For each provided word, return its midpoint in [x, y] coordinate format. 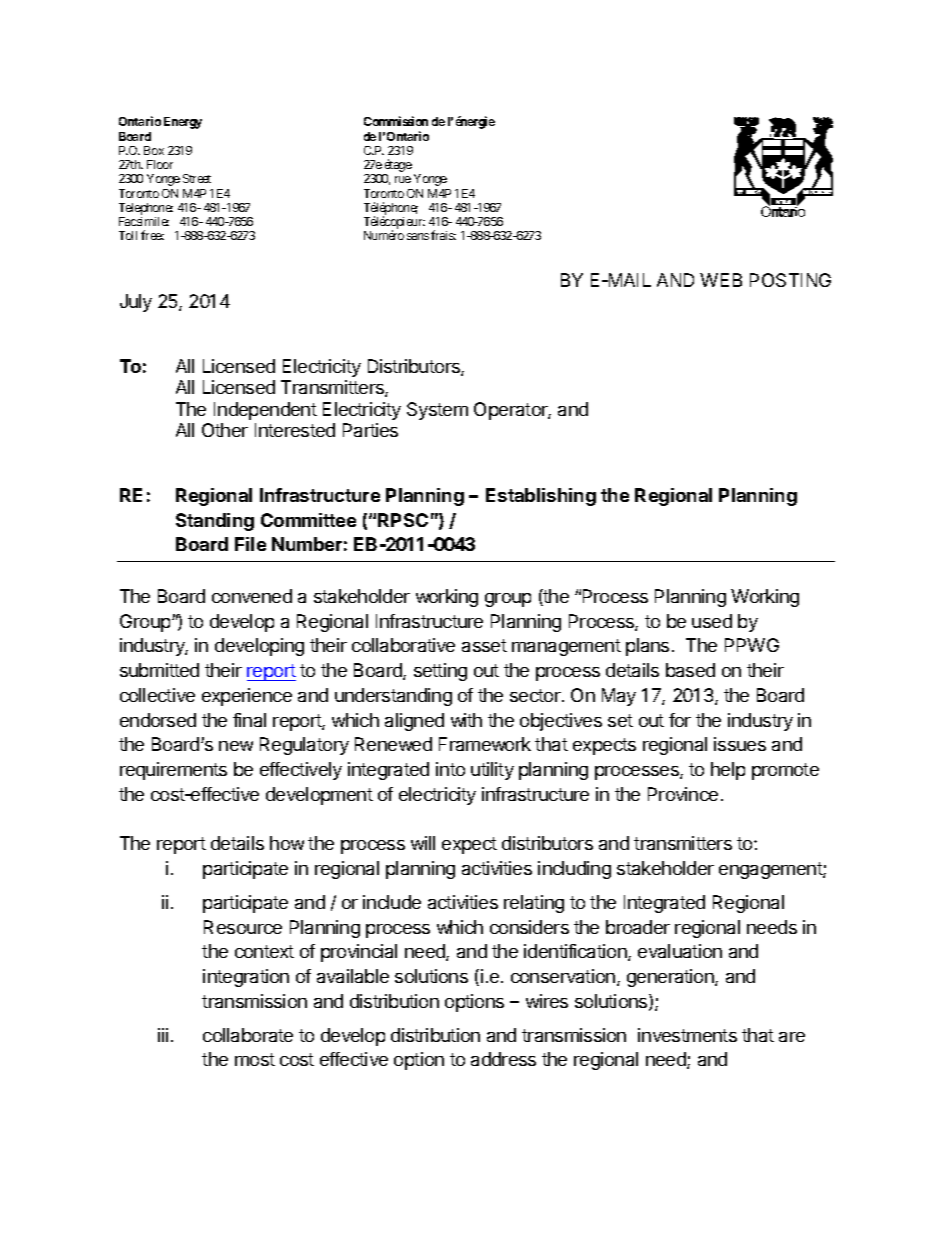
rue [403, 179]
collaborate [248, 1035]
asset [484, 645]
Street [197, 178]
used [712, 621]
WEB [721, 280]
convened [252, 596]
